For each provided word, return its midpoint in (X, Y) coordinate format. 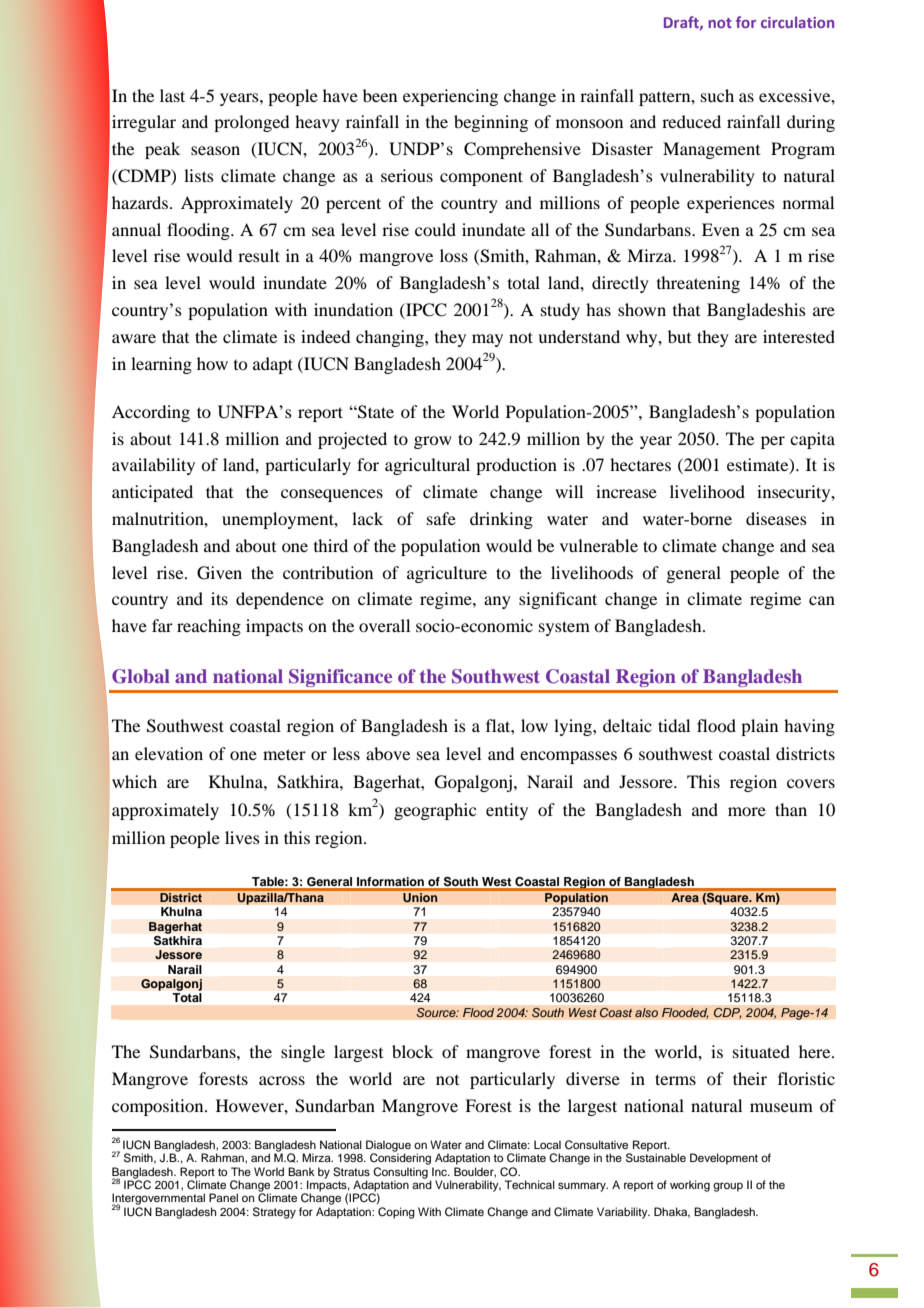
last (172, 95)
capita (812, 440)
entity (507, 811)
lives (242, 837)
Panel (223, 1197)
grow (433, 442)
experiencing (450, 97)
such (717, 95)
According (151, 413)
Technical (530, 1184)
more (747, 811)
